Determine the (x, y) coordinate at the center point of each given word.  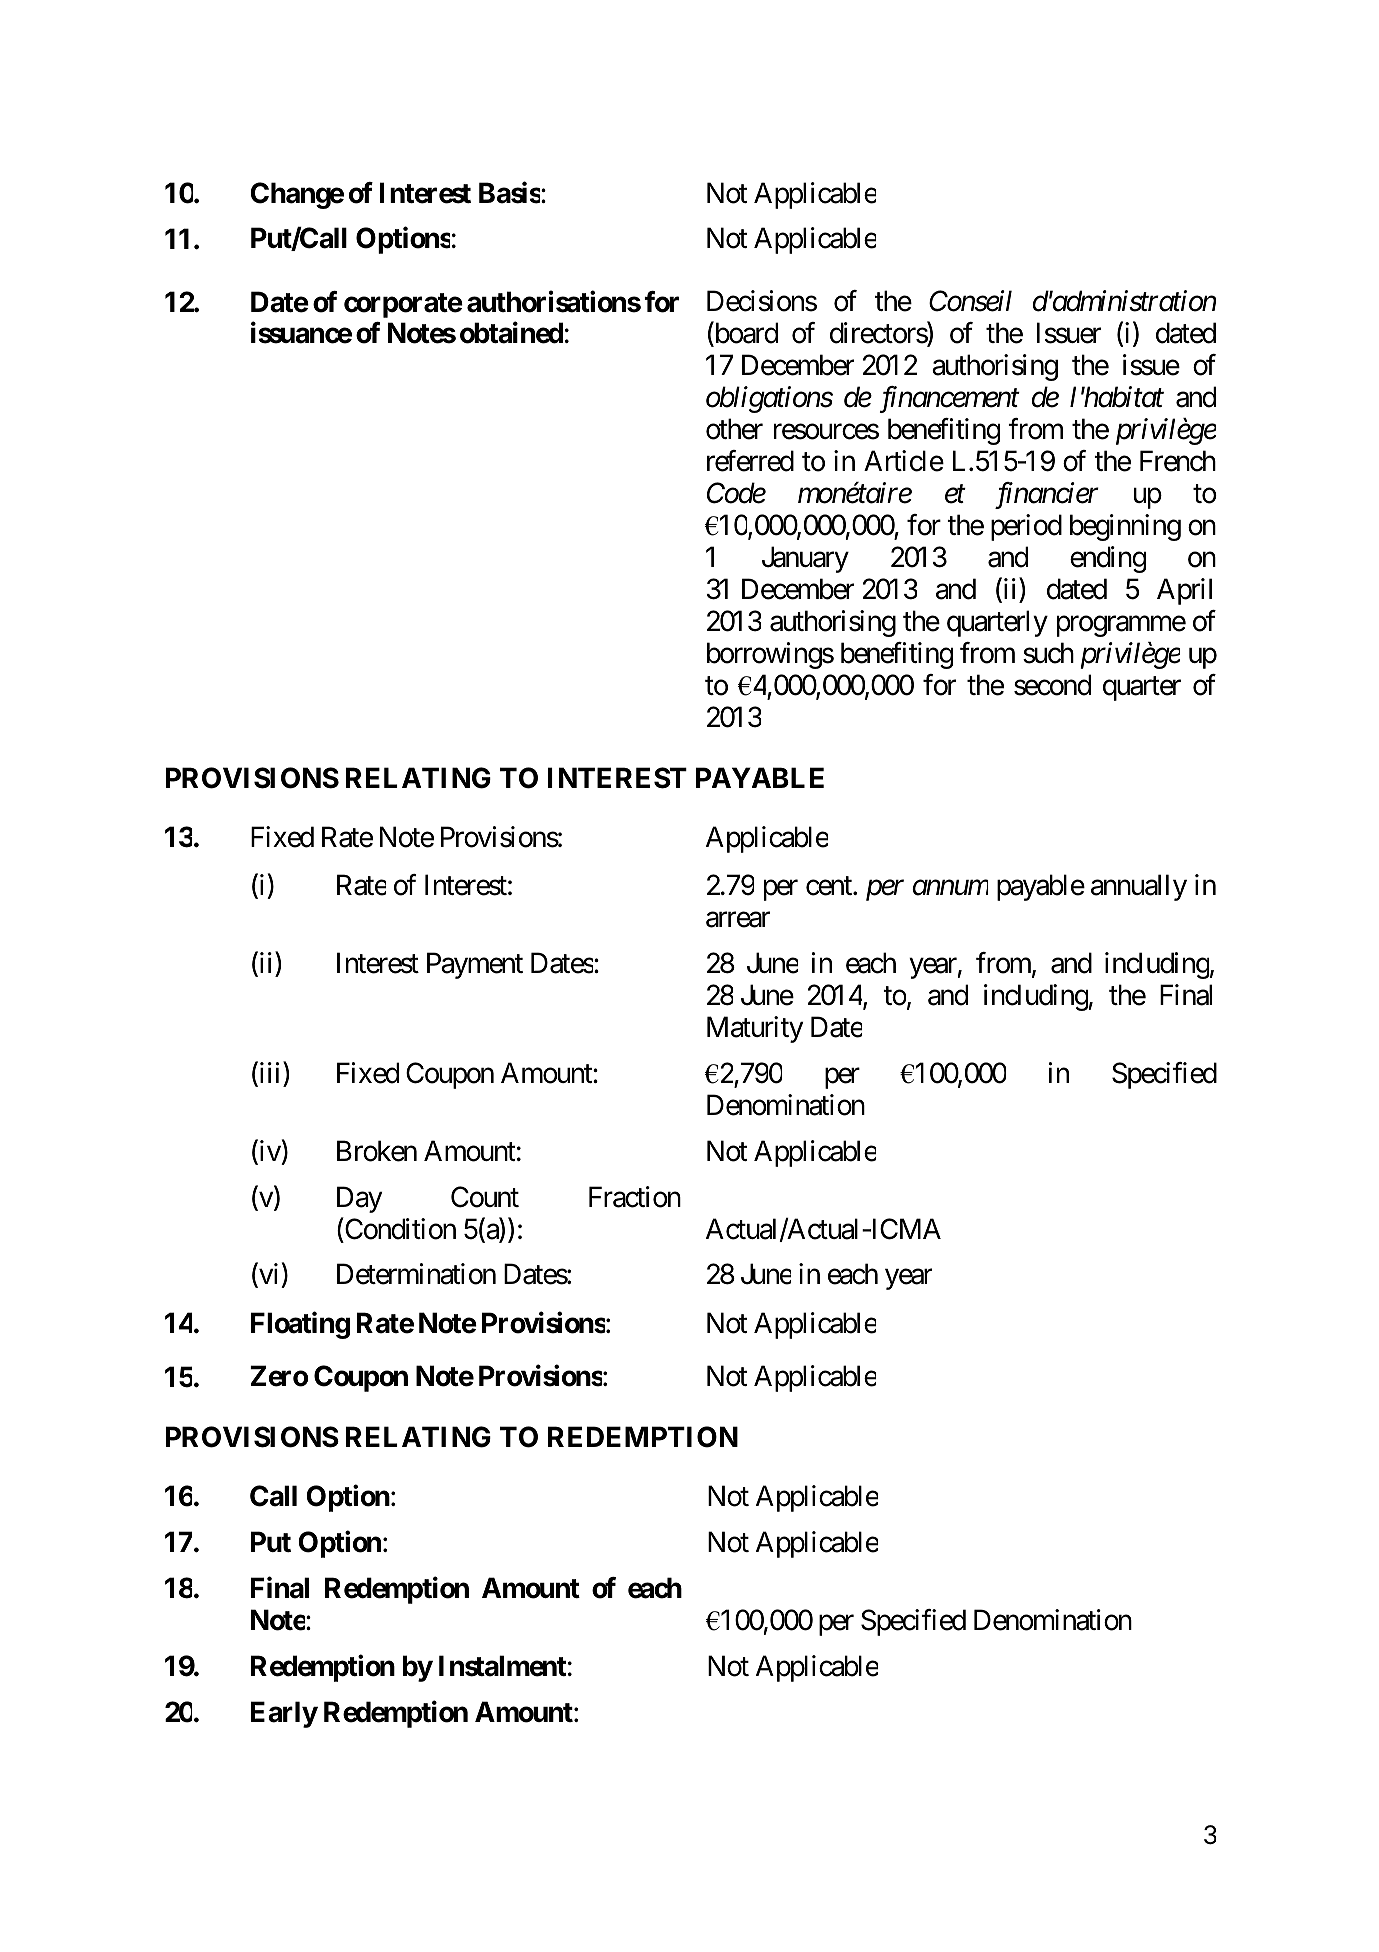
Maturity (755, 1029)
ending (1108, 559)
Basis (509, 192)
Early (284, 1714)
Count (485, 1197)
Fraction (635, 1197)
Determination (416, 1274)
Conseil (970, 301)
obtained (511, 333)
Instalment (502, 1666)
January (805, 560)
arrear (738, 920)
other (734, 429)
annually (1139, 887)
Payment (475, 966)
